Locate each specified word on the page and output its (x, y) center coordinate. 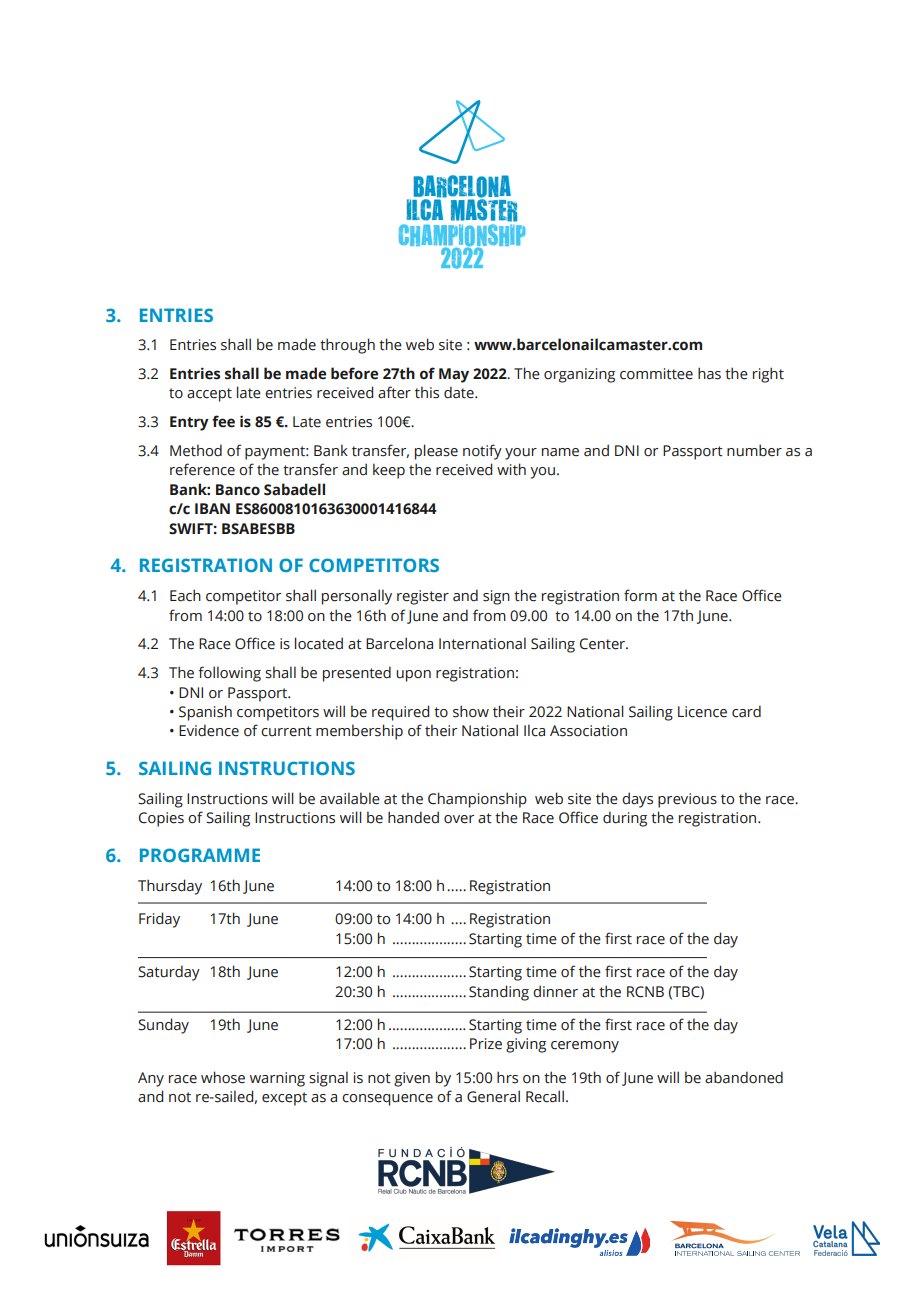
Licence (702, 712)
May (454, 375)
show (471, 711)
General (493, 1096)
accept (209, 395)
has (709, 373)
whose (223, 1077)
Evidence (209, 730)
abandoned (744, 1077)
